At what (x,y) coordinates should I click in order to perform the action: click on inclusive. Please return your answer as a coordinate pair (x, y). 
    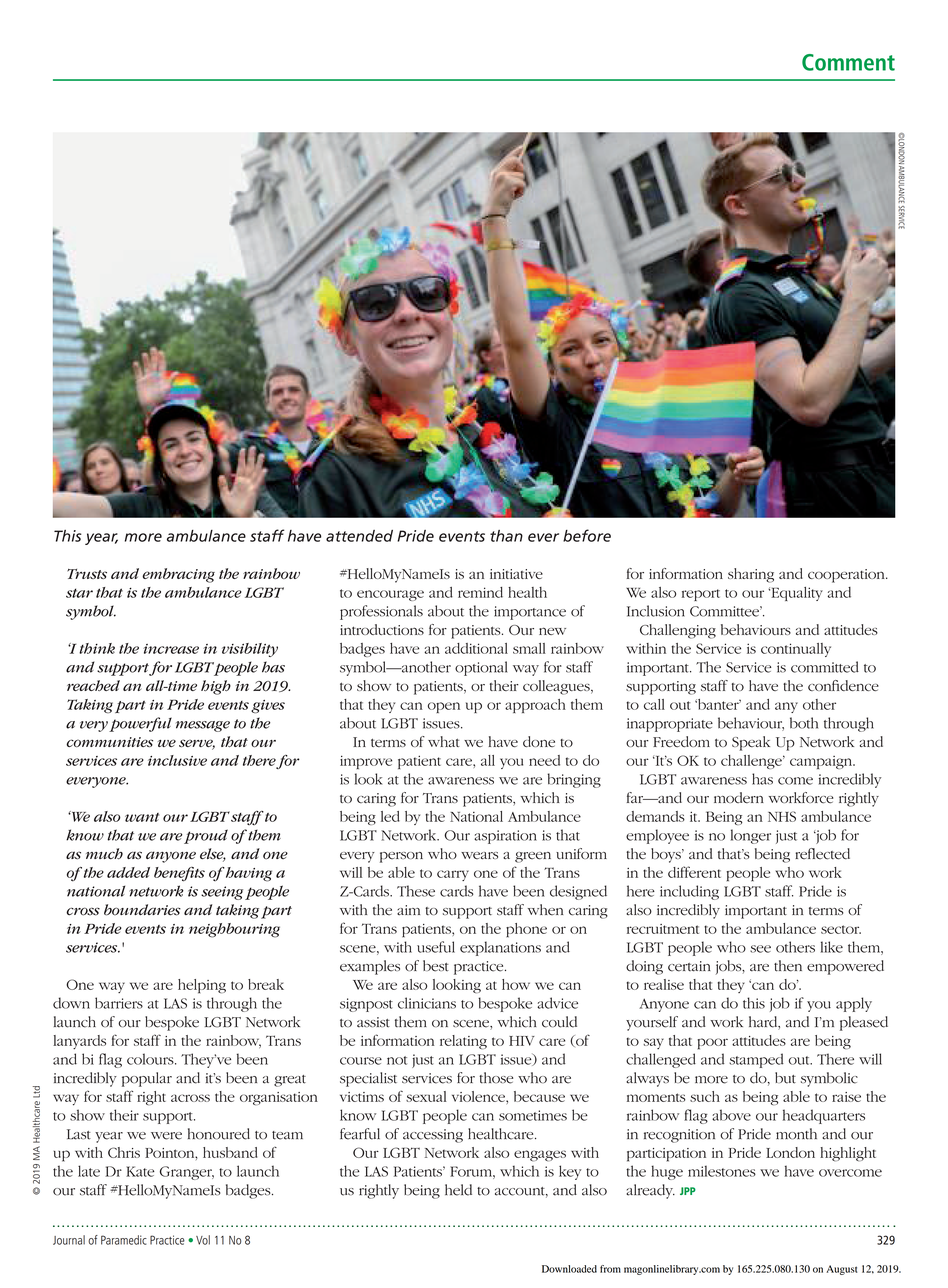
    Looking at the image, I should click on (177, 760).
